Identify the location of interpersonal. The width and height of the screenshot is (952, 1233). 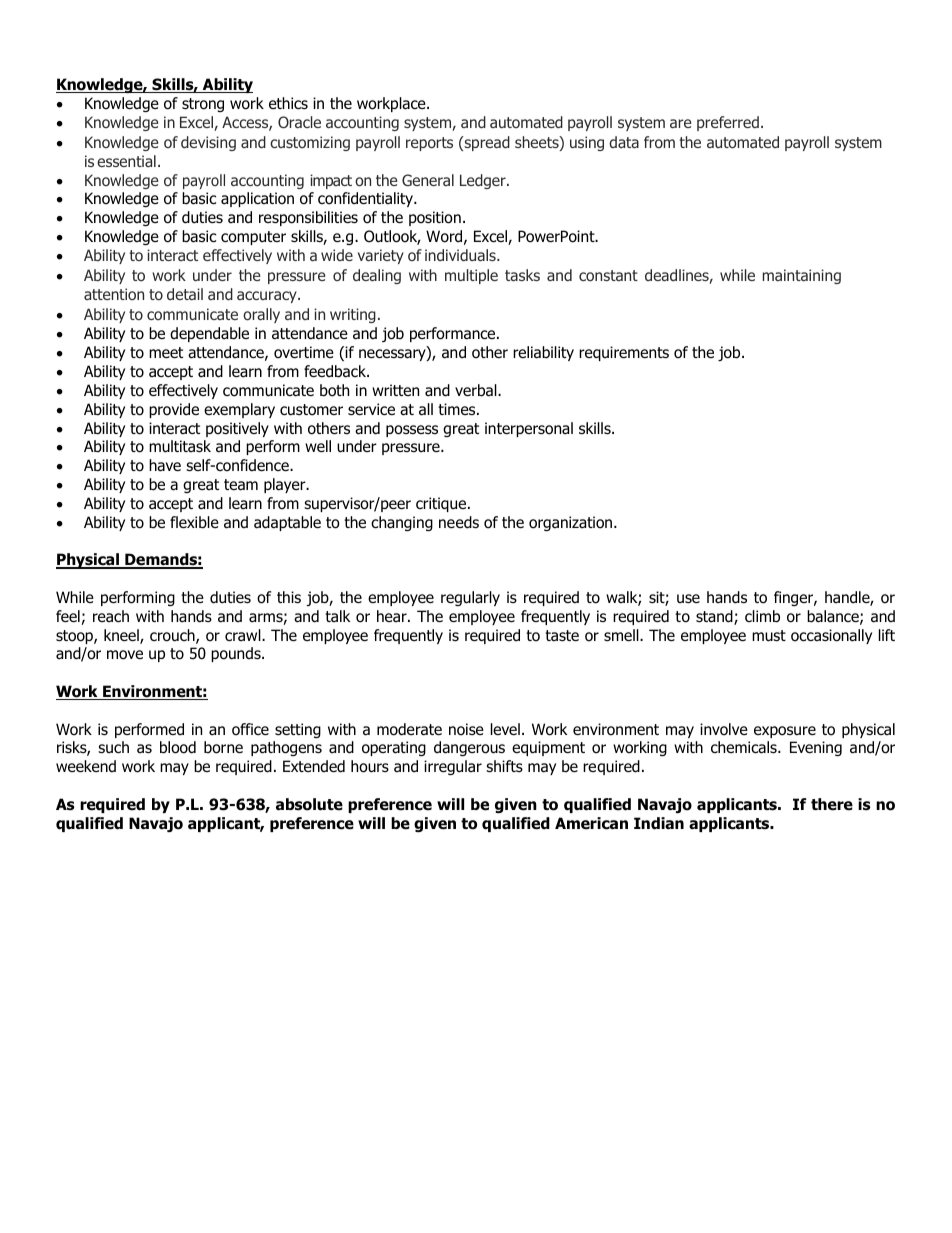
(529, 429).
